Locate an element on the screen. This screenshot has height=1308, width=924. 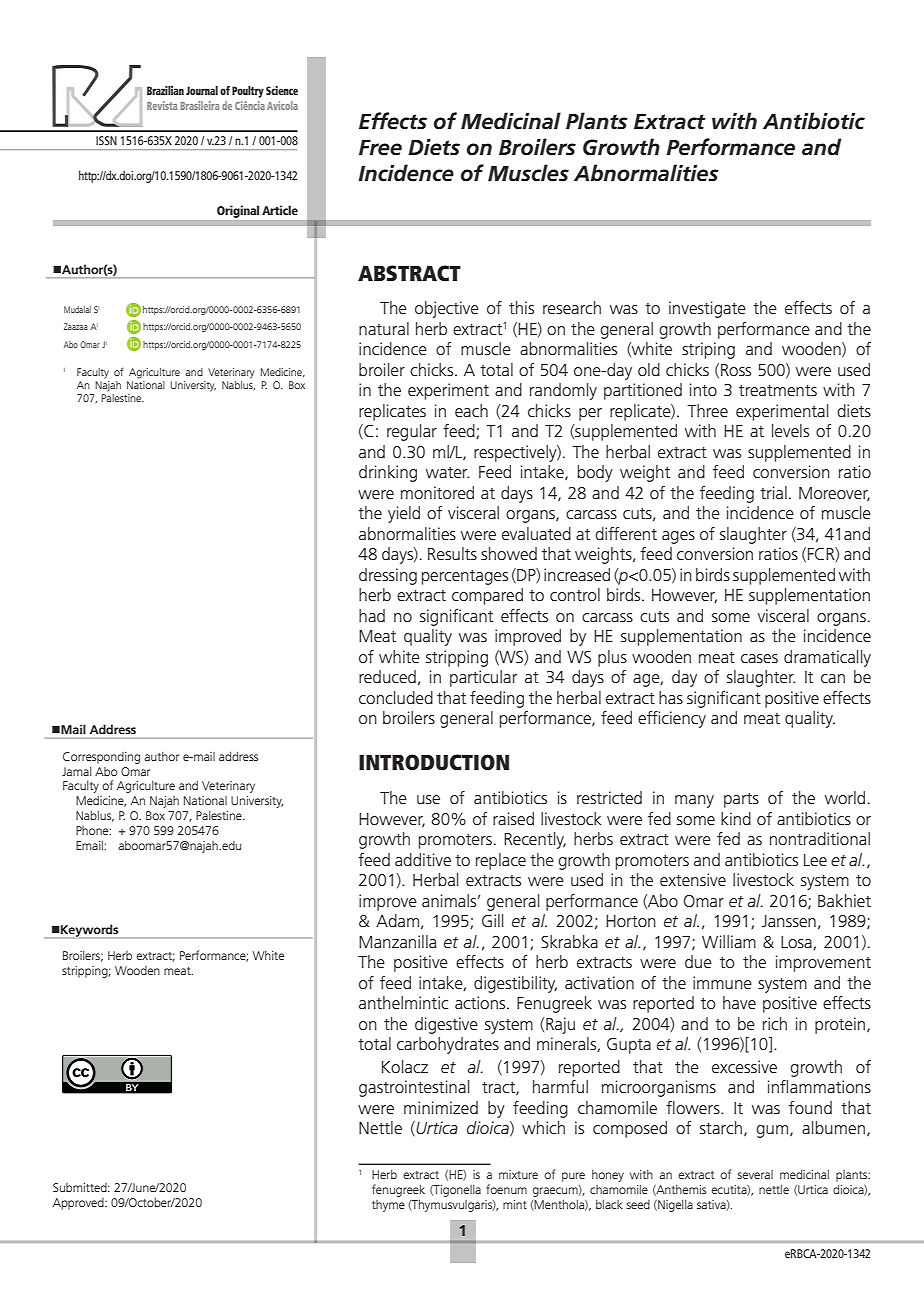
Corresponding is located at coordinates (101, 758).
